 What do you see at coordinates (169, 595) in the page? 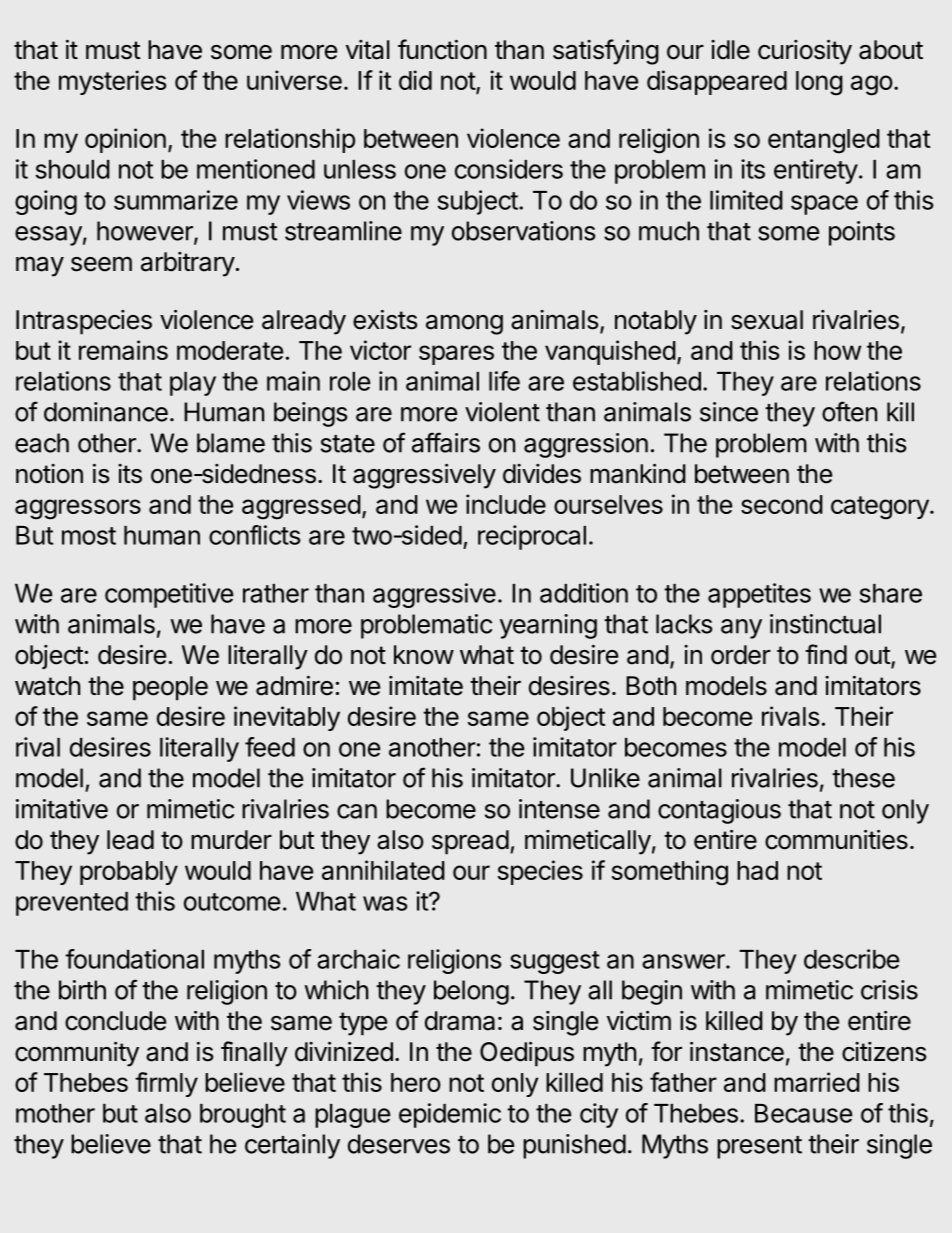
I see `competitive` at bounding box center [169, 595].
